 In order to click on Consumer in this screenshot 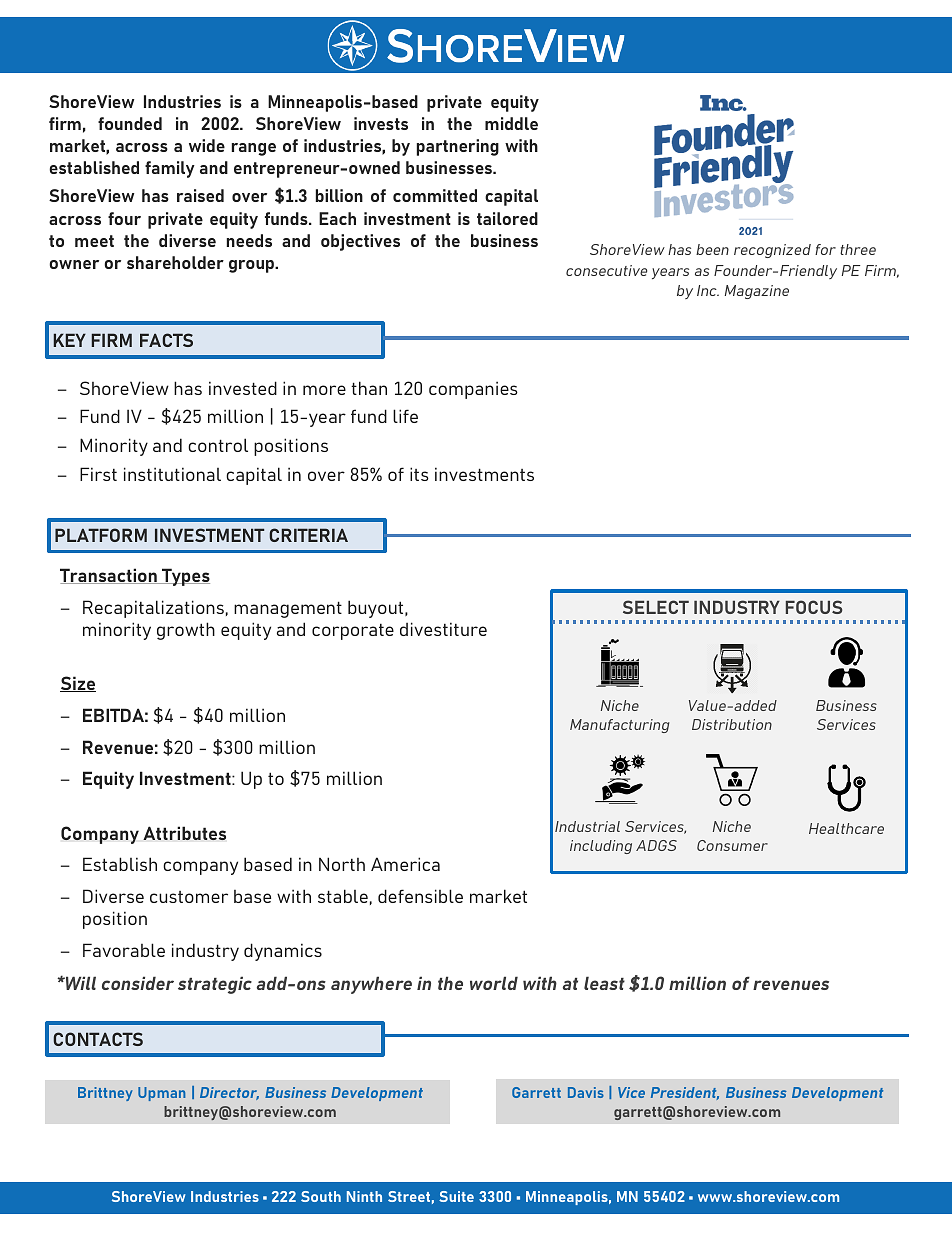, I will do `click(732, 845)`.
